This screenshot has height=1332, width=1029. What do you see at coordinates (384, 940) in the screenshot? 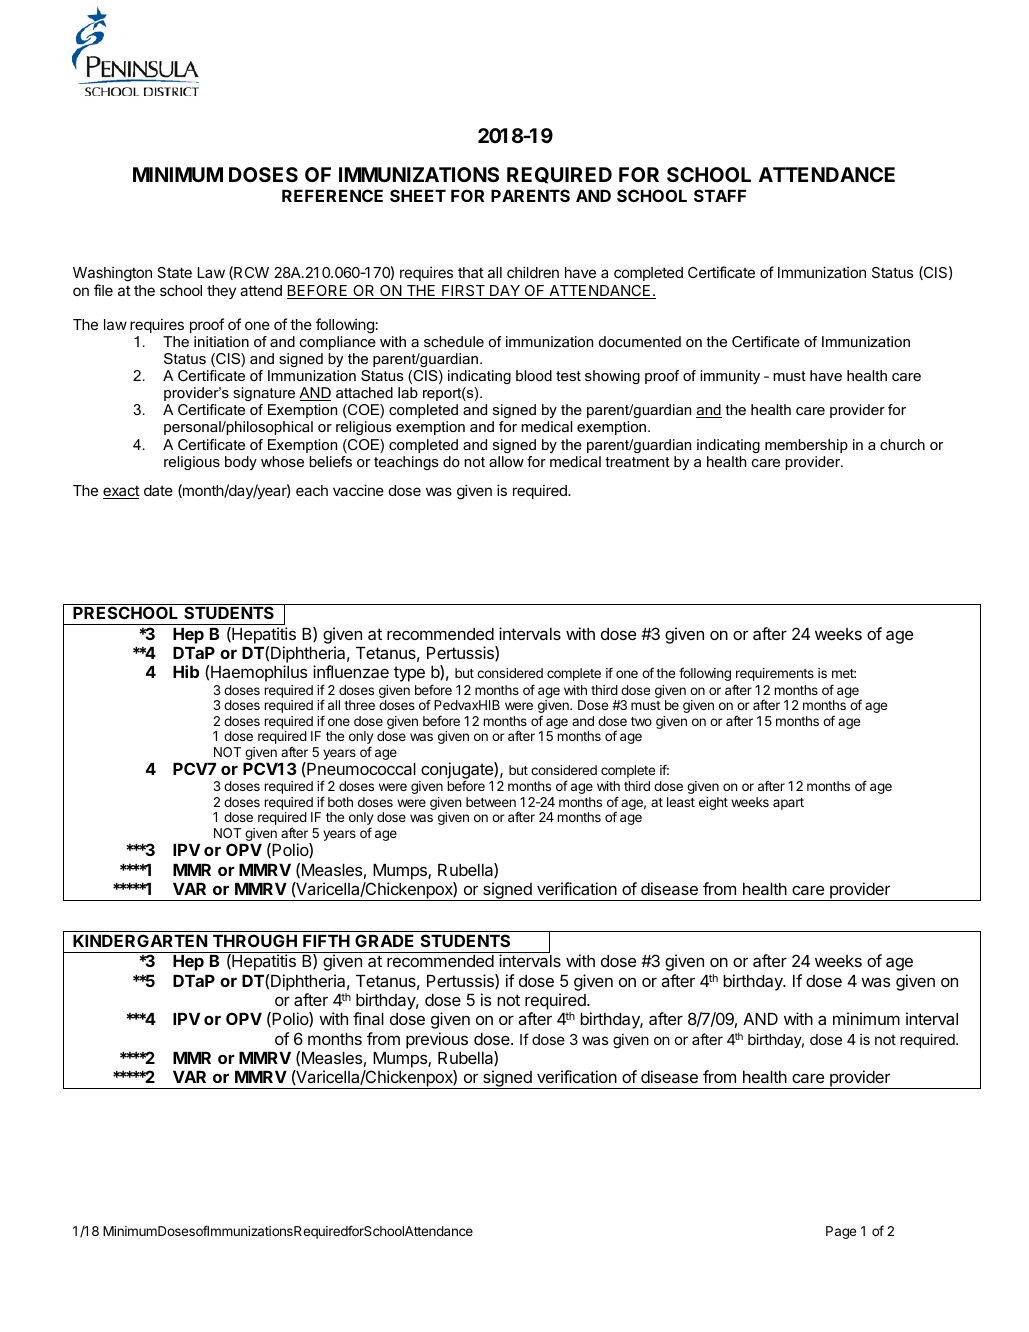
I see `GRADE` at bounding box center [384, 940].
